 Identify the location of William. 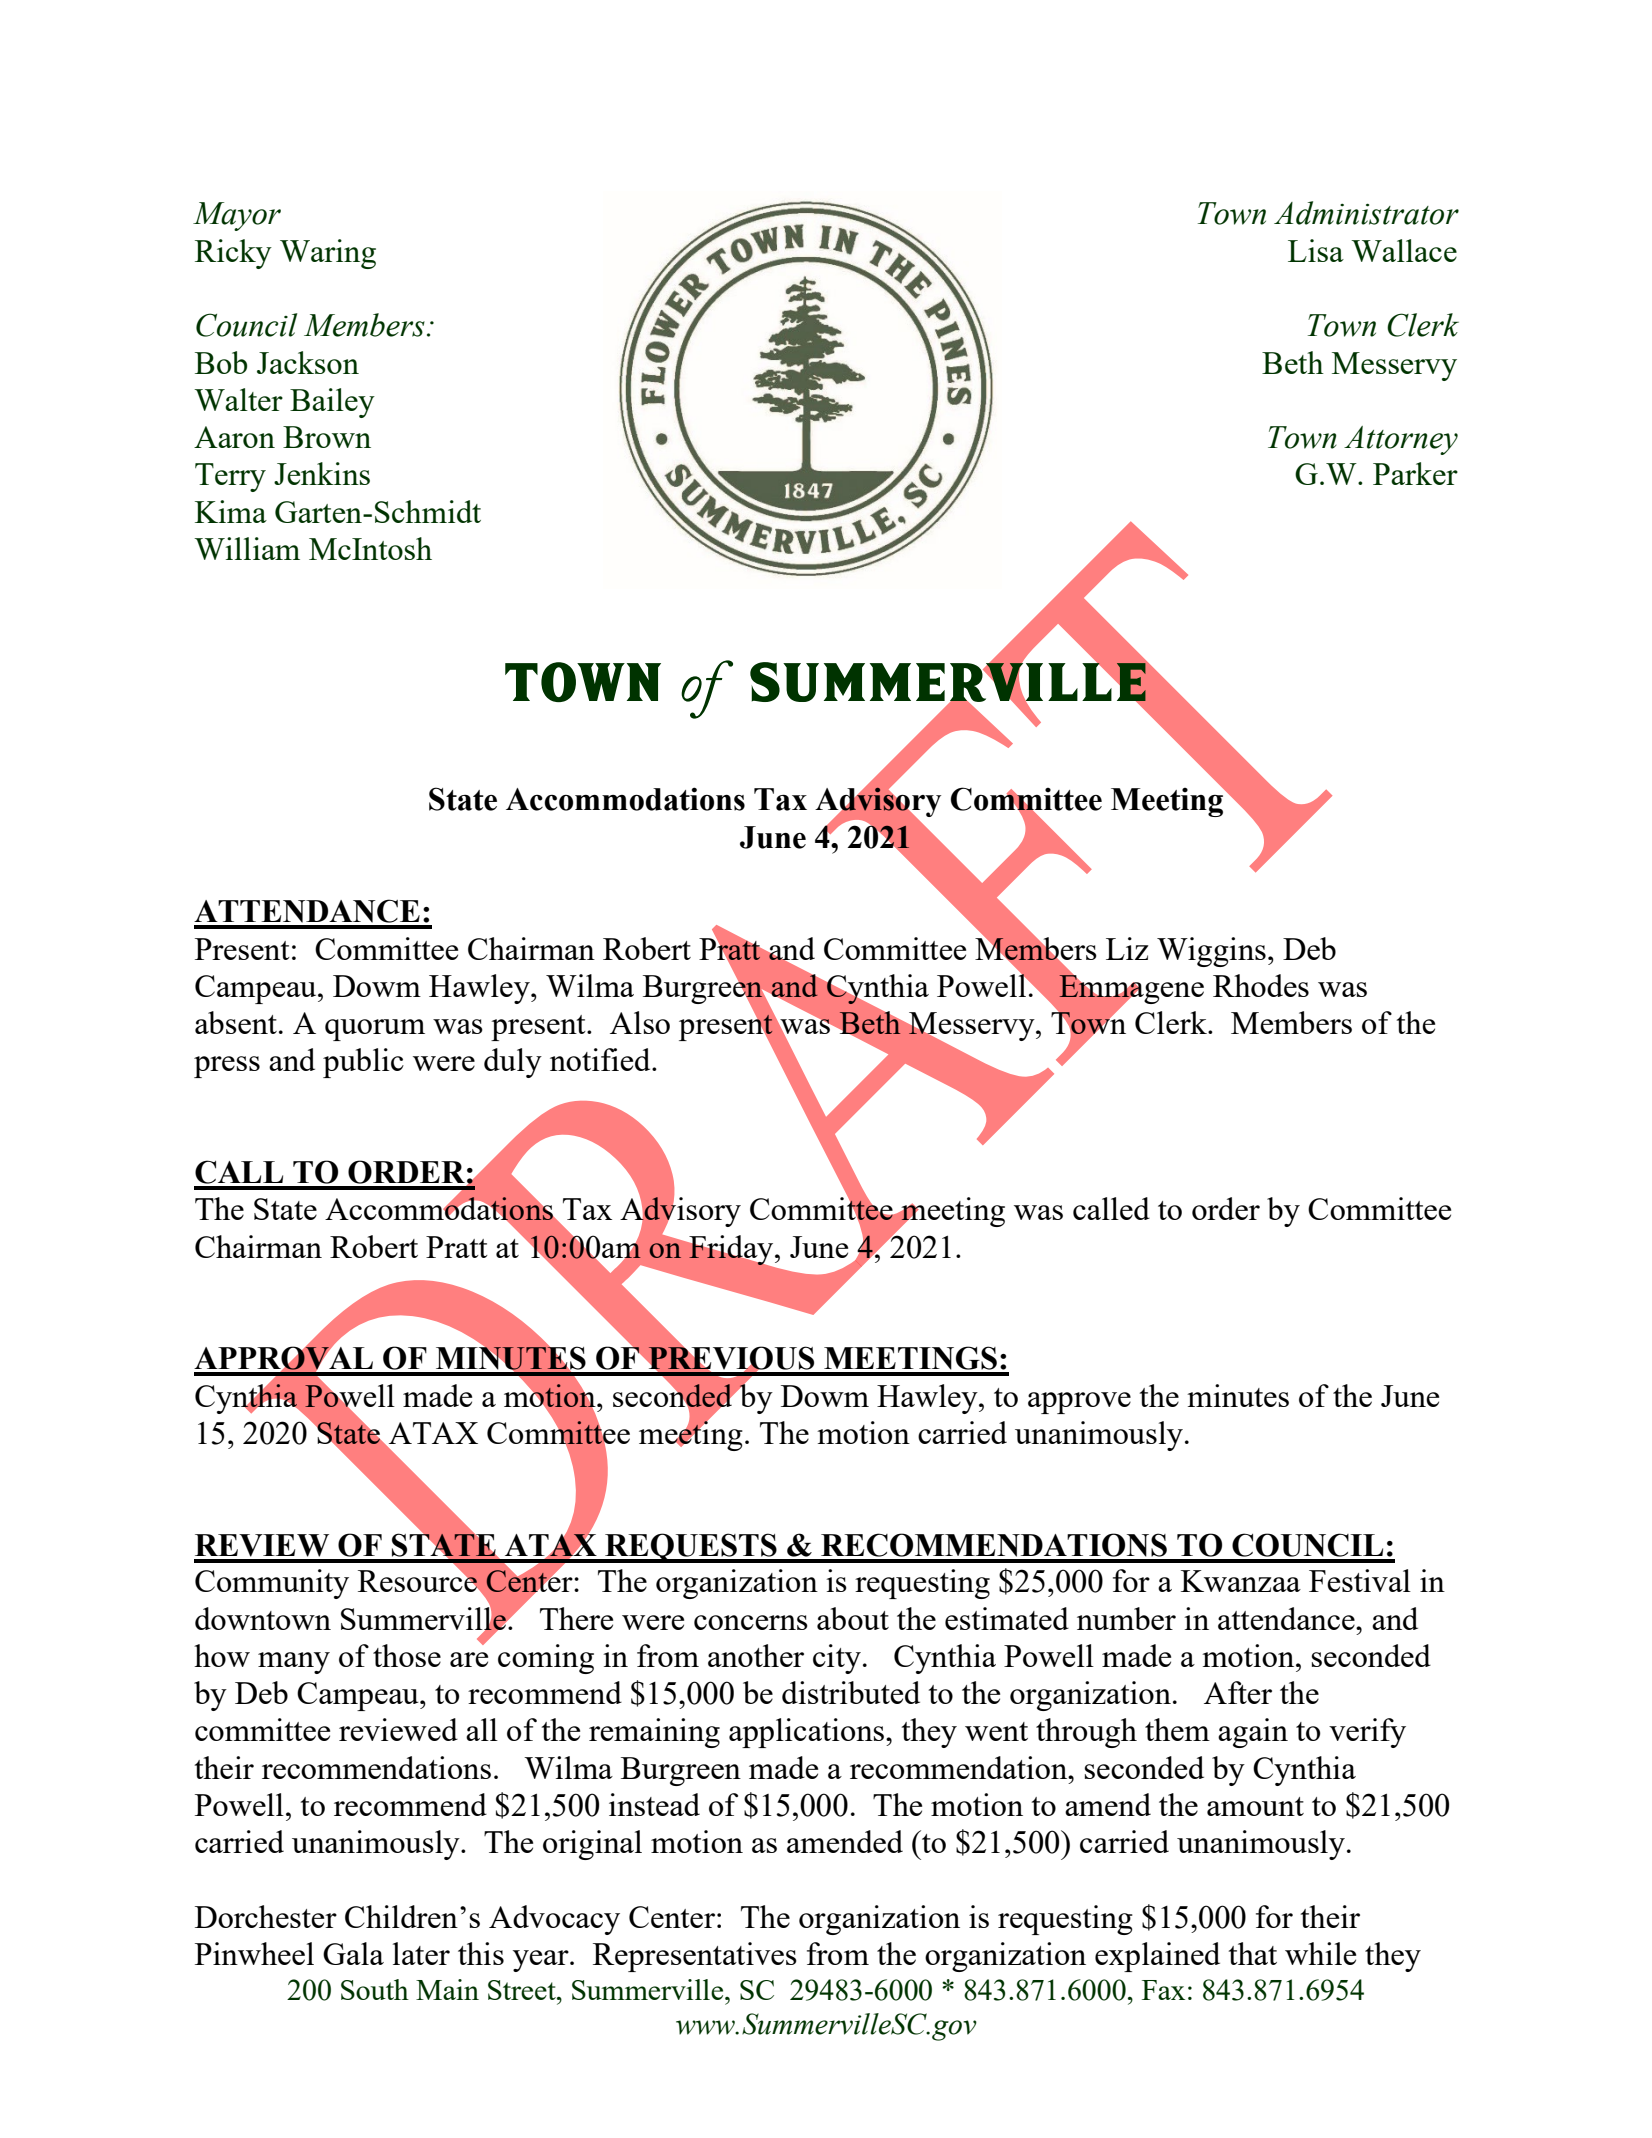
(247, 548).
